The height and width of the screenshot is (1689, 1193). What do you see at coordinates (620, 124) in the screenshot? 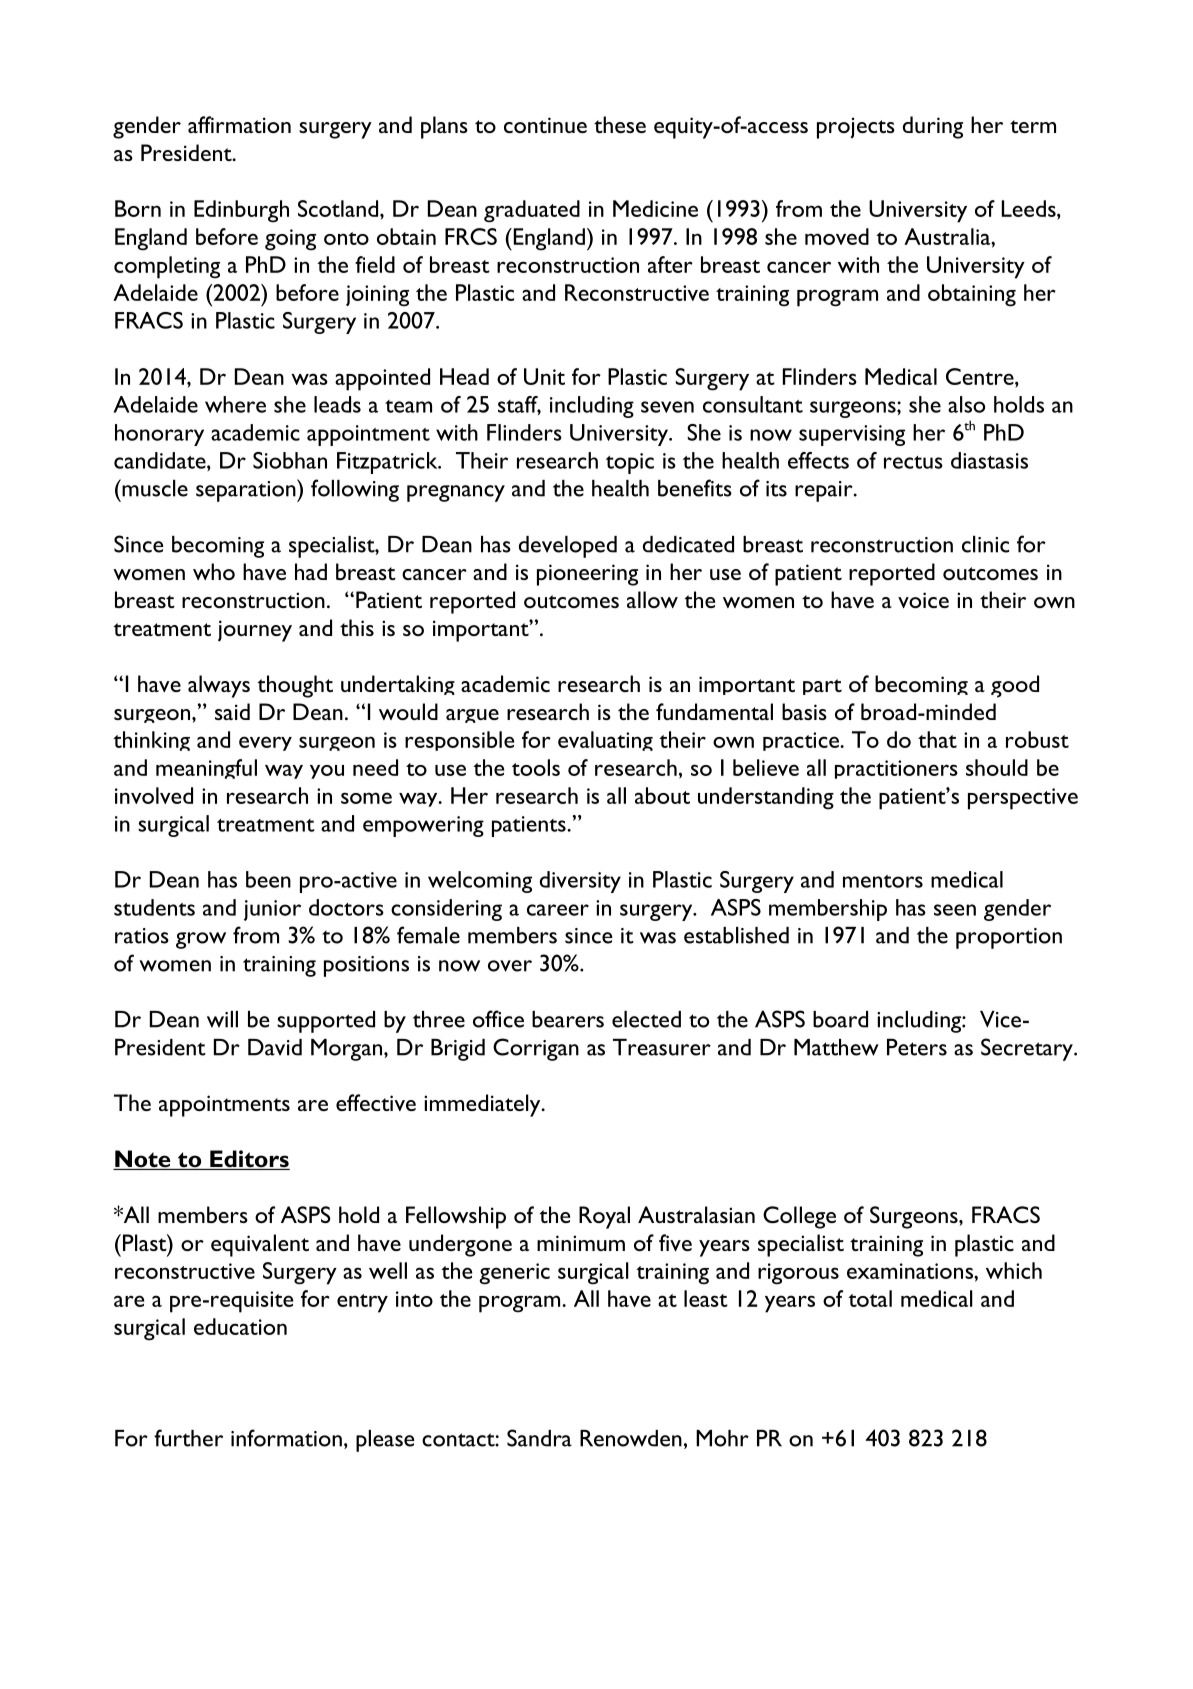
I see `these` at bounding box center [620, 124].
